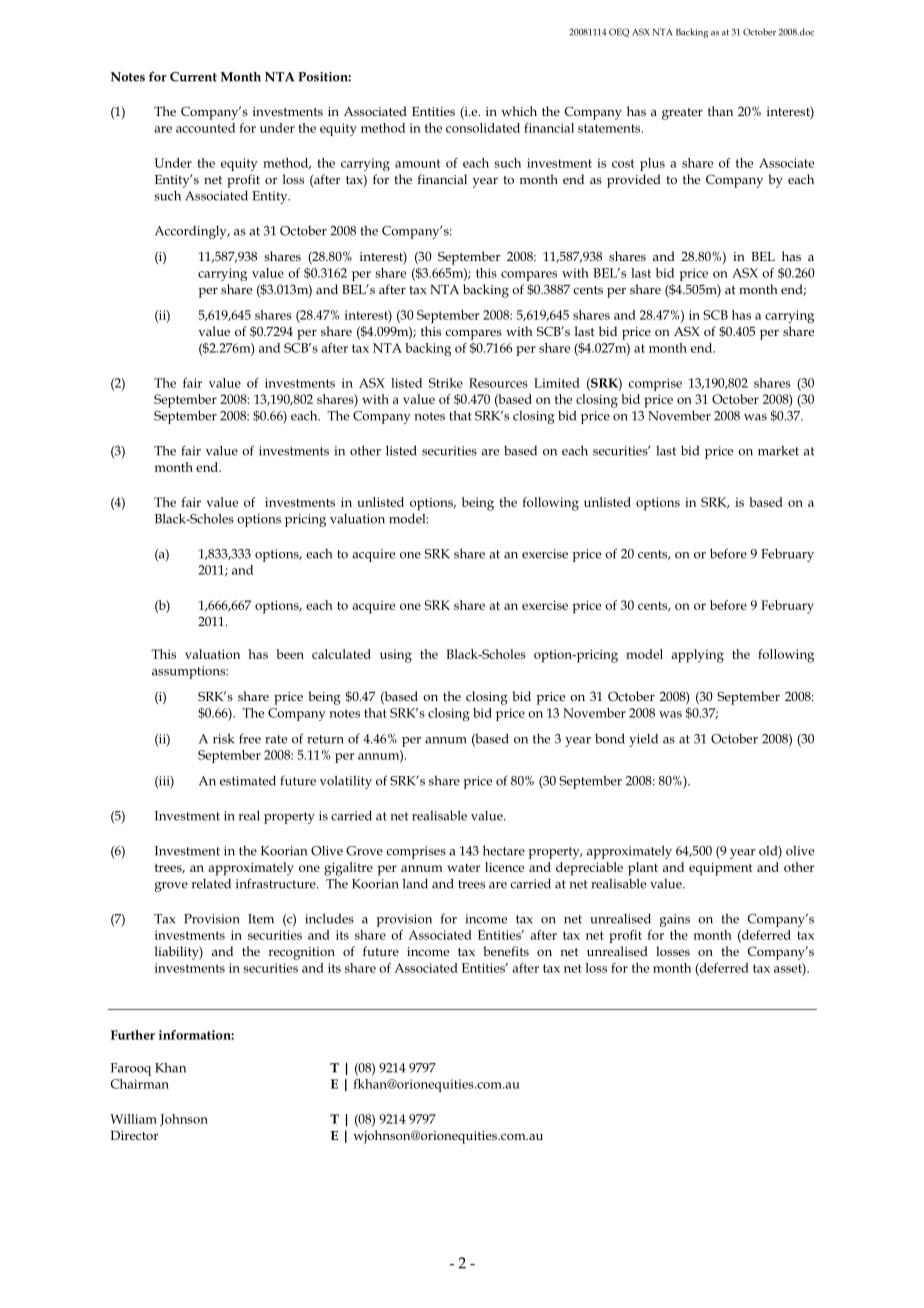 The image size is (924, 1308). Describe the element at coordinates (697, 656) in the document. I see `applying` at that location.
